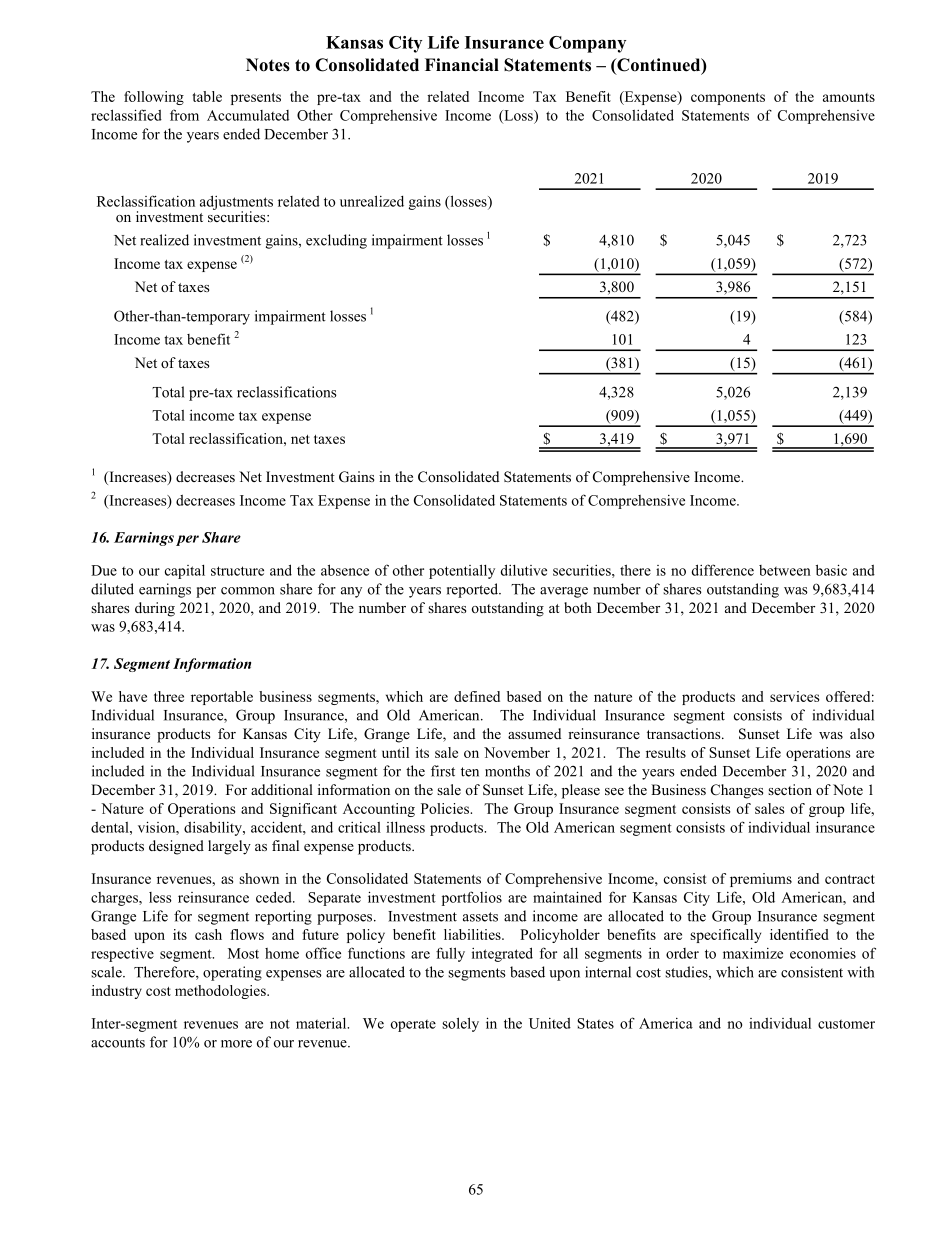  What do you see at coordinates (221, 992) in the screenshot?
I see `methodologies` at bounding box center [221, 992].
